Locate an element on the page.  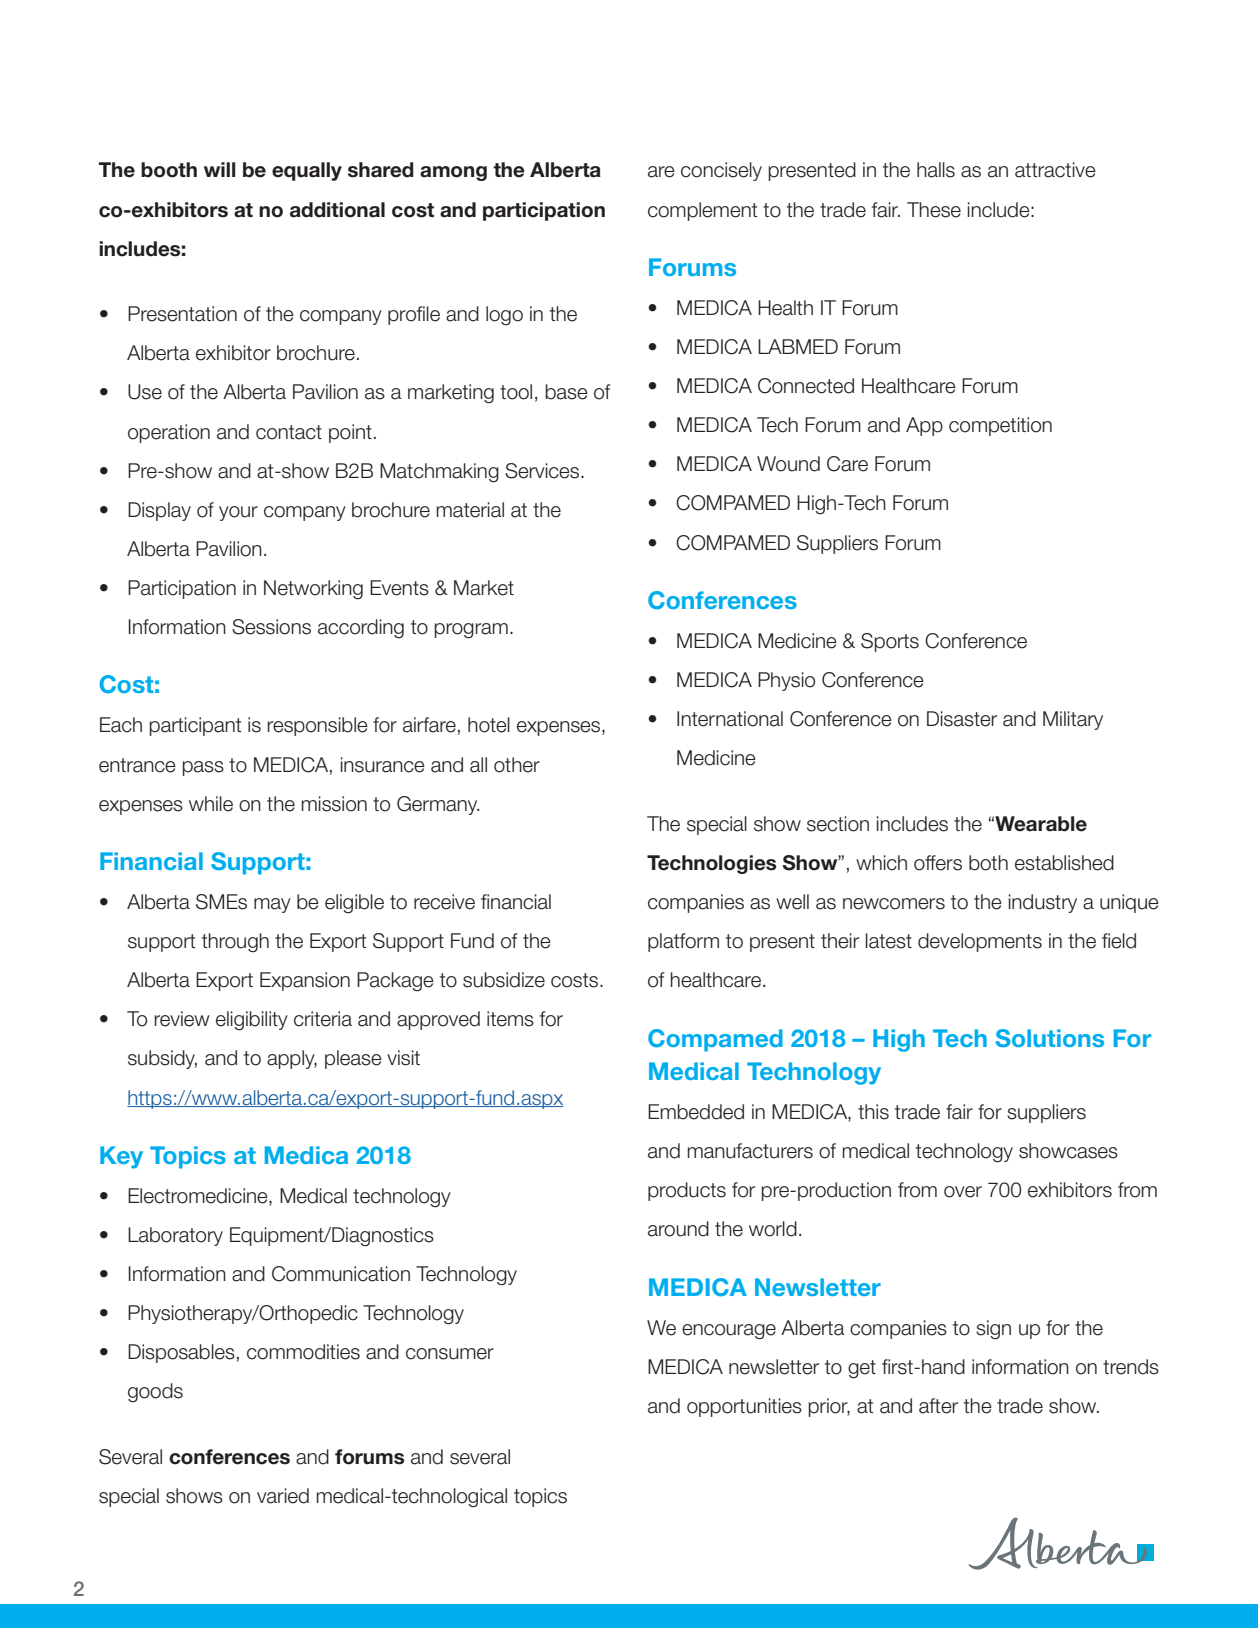
will is located at coordinates (220, 169).
